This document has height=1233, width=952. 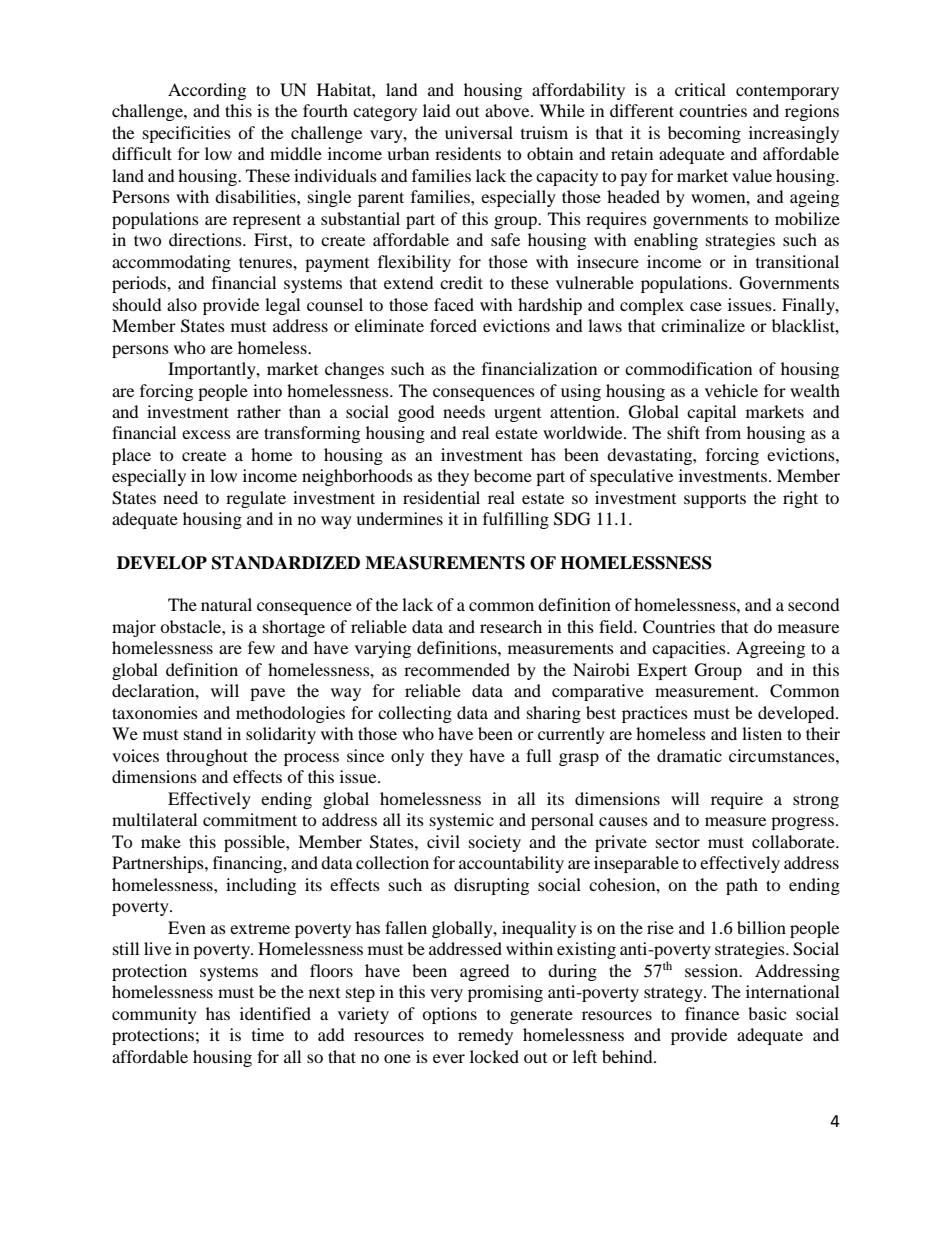 What do you see at coordinates (704, 134) in the document?
I see `becoming` at bounding box center [704, 134].
